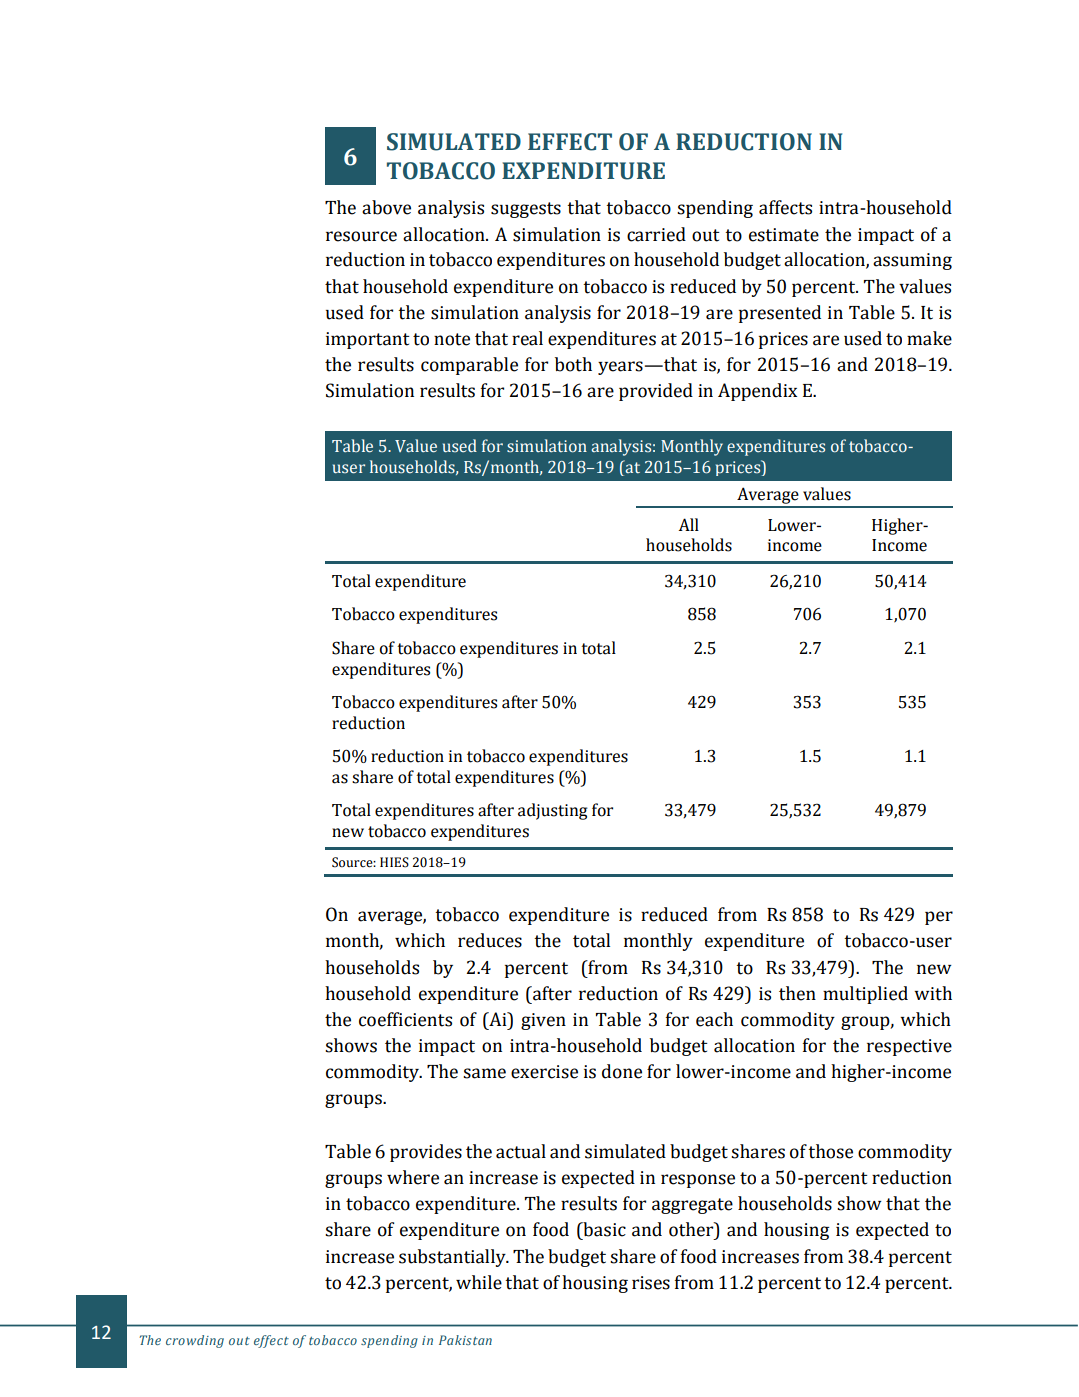  I want to click on estimate, so click(784, 235).
